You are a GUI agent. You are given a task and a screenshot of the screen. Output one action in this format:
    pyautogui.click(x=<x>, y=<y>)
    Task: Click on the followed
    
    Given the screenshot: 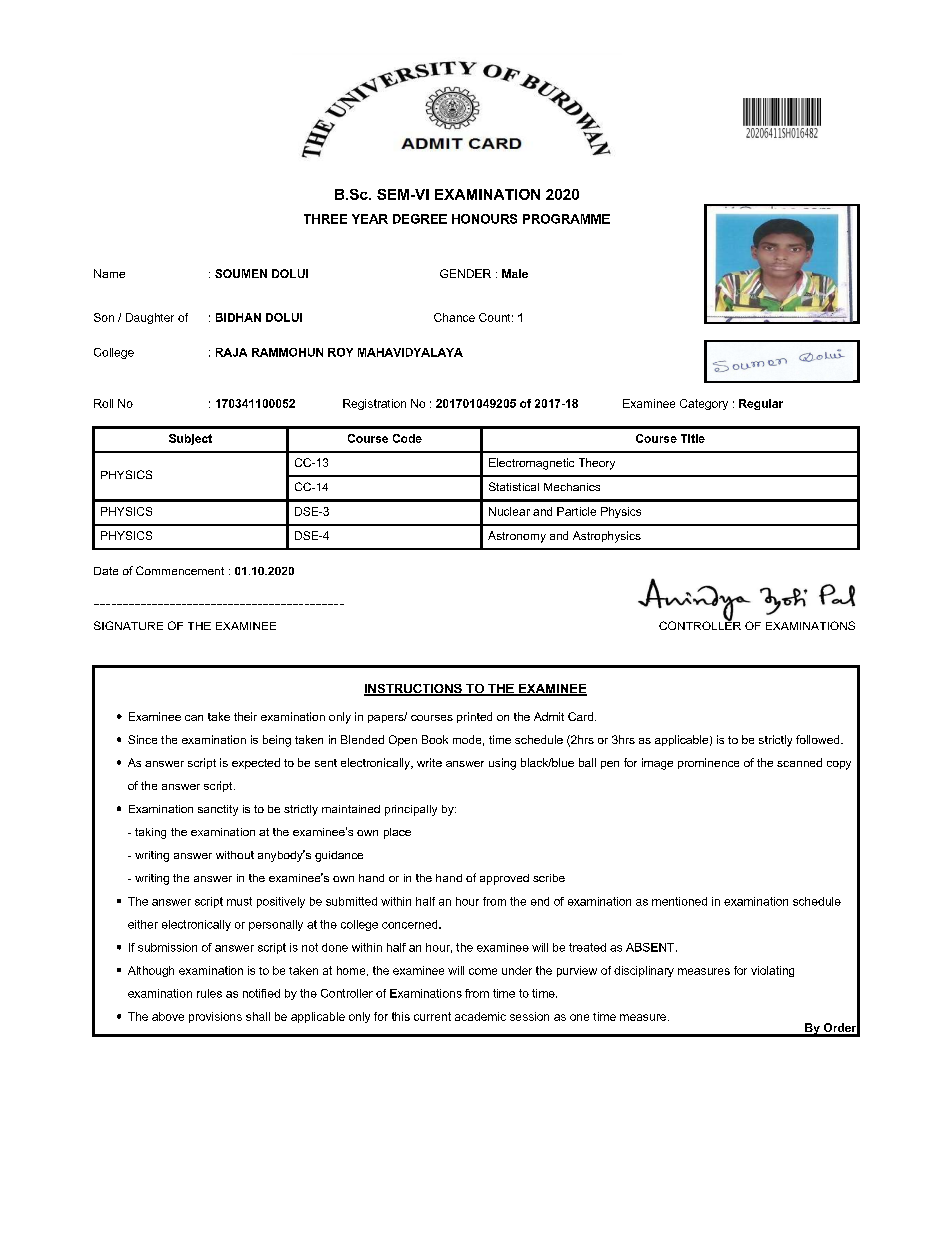 What is the action you would take?
    pyautogui.click(x=819, y=739)
